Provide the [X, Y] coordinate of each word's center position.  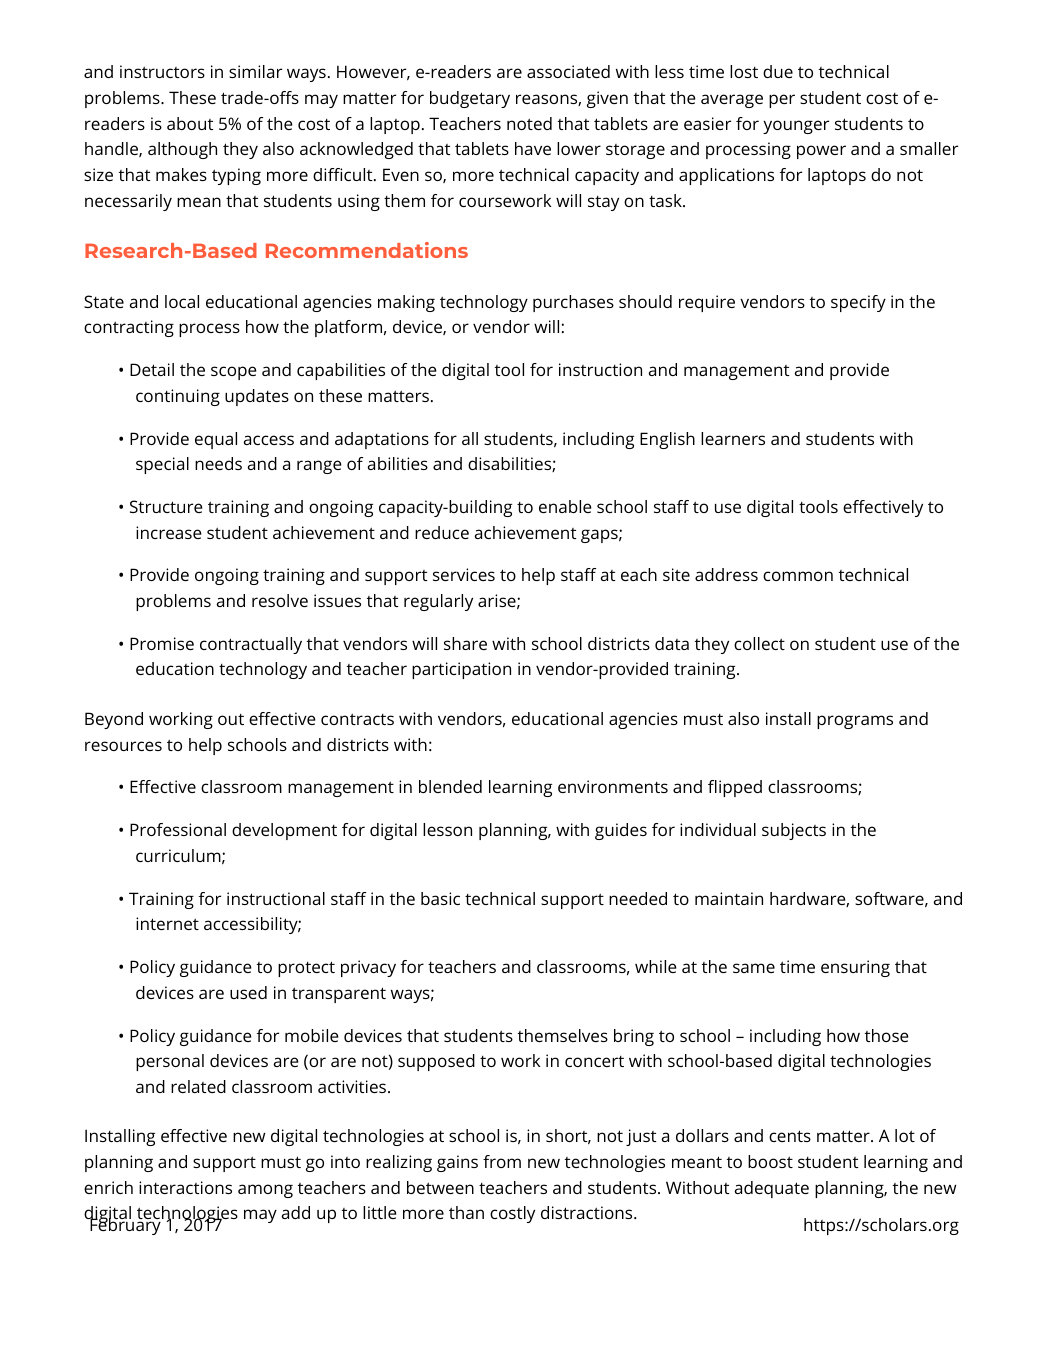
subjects [794, 831]
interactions [185, 1187]
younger [796, 127]
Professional [178, 829]
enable [565, 506]
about [190, 123]
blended [450, 786]
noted [529, 123]
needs [218, 463]
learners [733, 438]
